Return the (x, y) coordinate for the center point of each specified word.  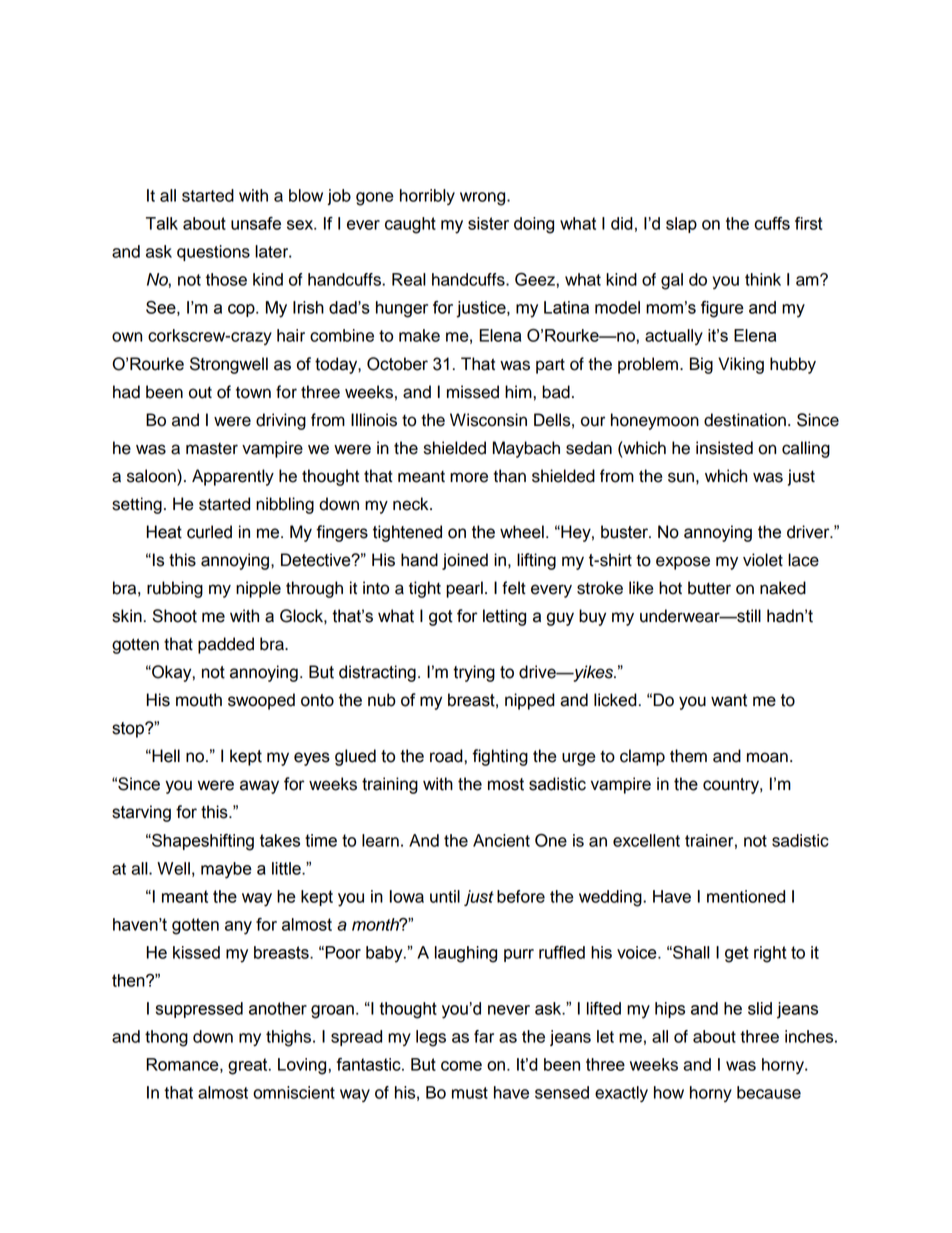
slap (681, 225)
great (249, 1066)
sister (488, 223)
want (729, 700)
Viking (741, 365)
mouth (199, 700)
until (445, 896)
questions (213, 253)
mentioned (746, 896)
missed (473, 392)
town (253, 392)
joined (465, 561)
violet (763, 560)
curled (209, 532)
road (447, 756)
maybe (226, 870)
